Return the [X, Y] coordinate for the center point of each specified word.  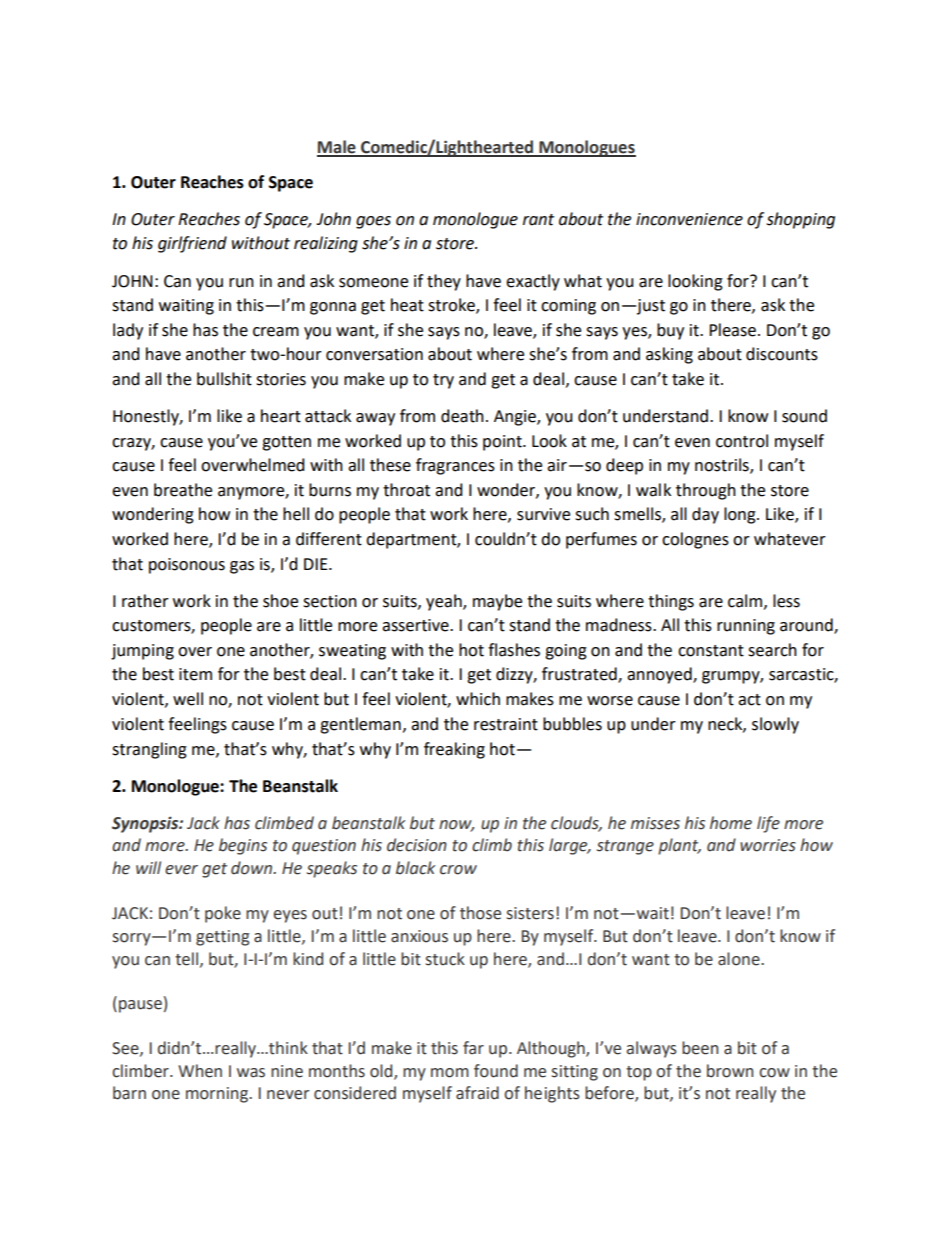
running [746, 627]
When [200, 1071]
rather [145, 601]
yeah [445, 602]
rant [538, 220]
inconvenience [689, 219]
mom [450, 1073]
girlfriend [192, 244]
